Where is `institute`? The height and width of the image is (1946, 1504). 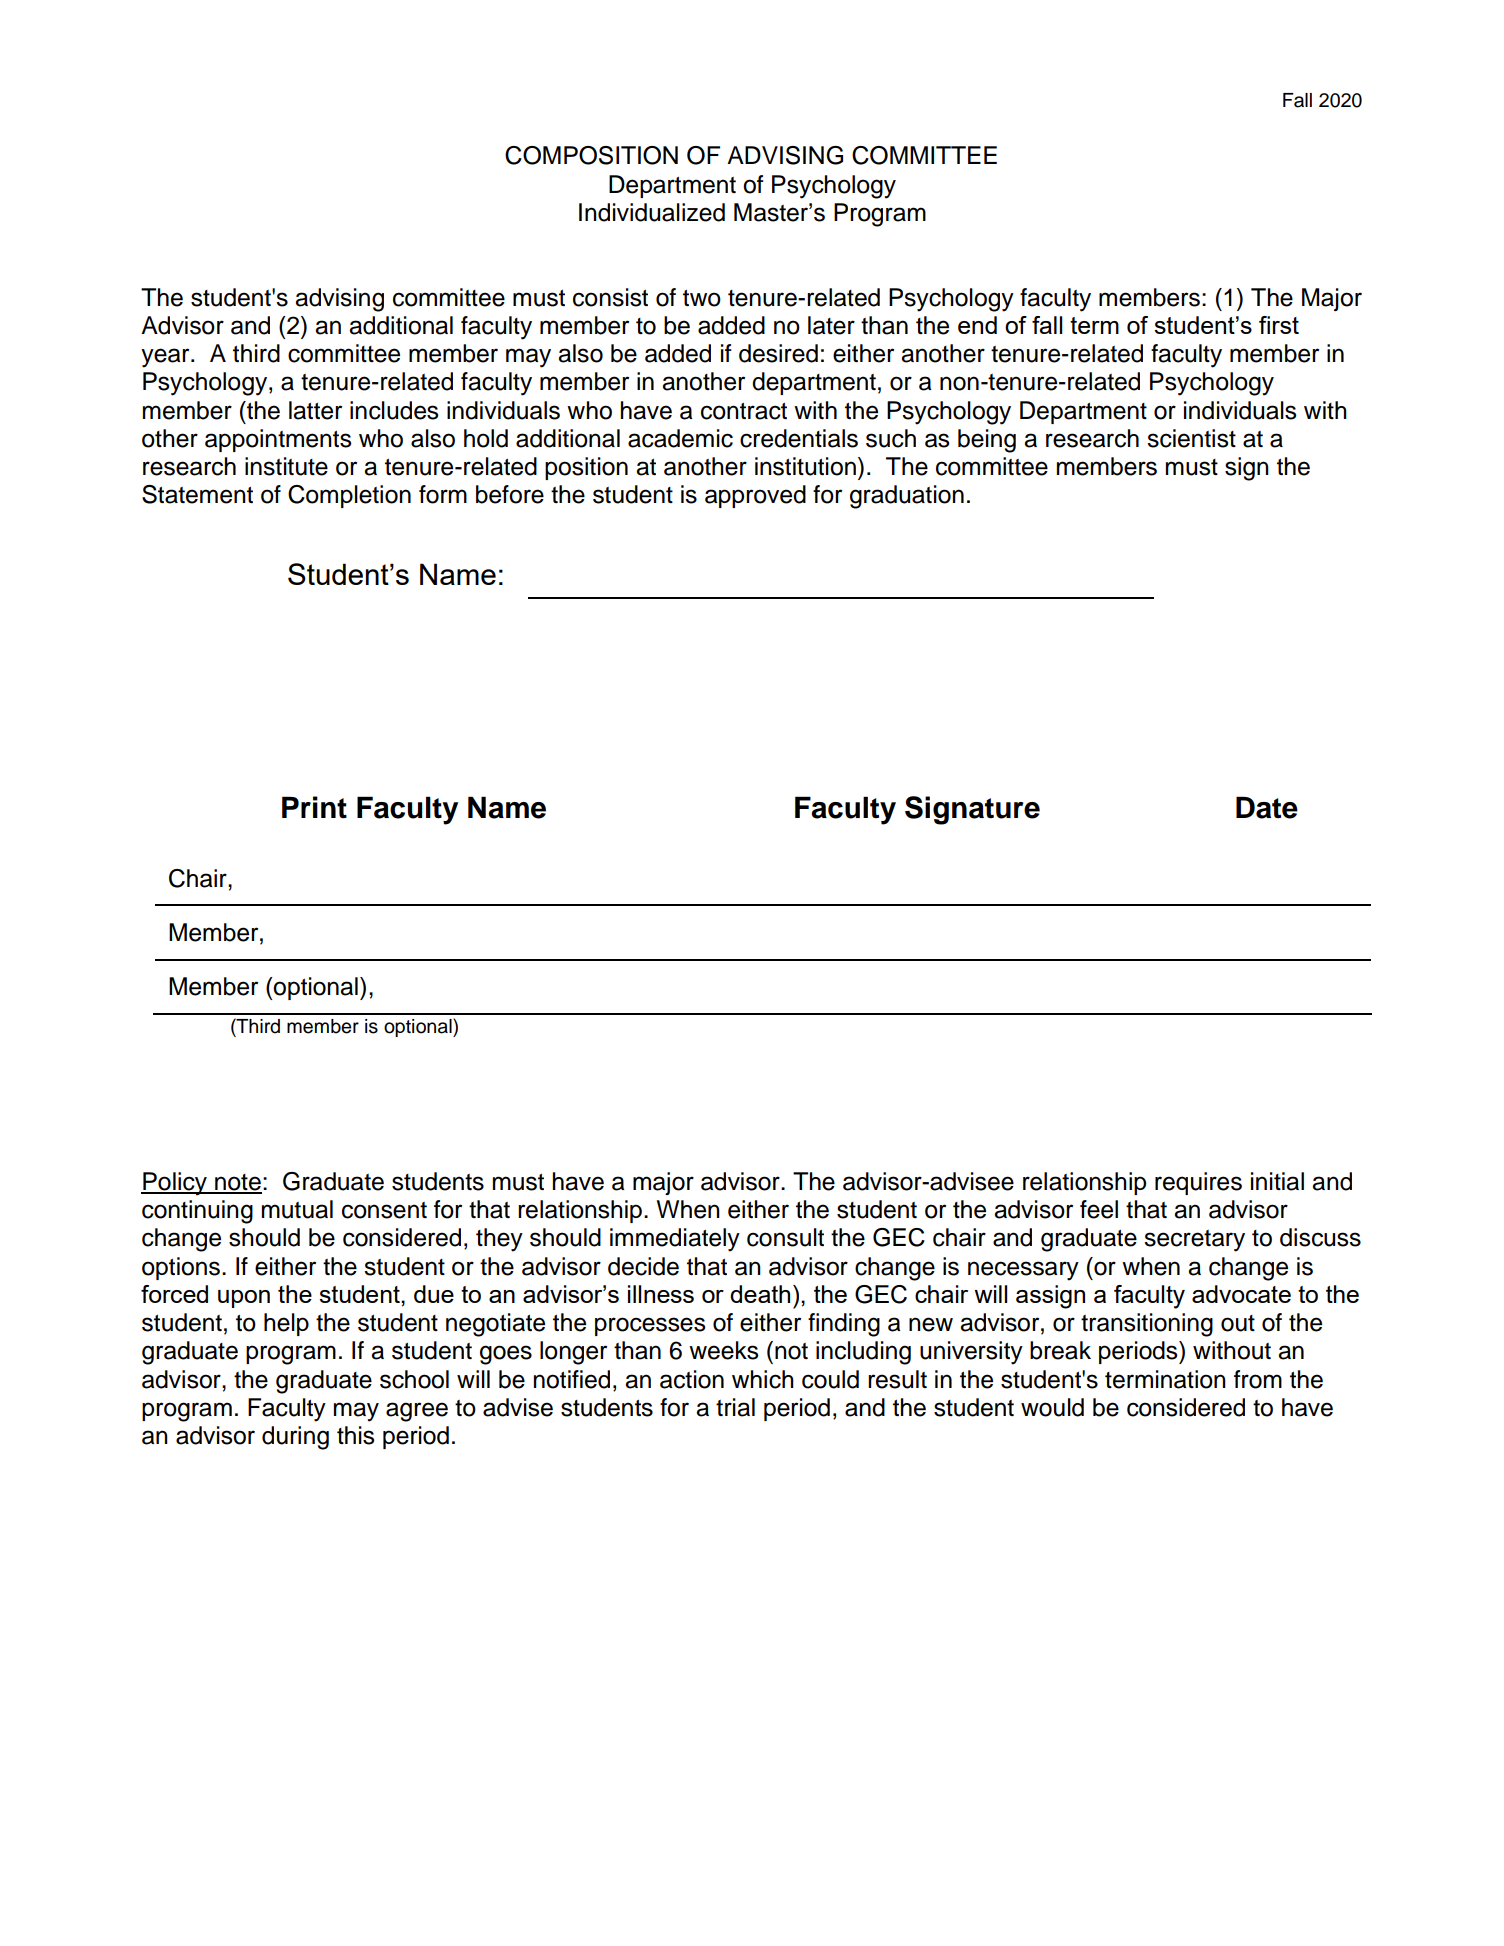 institute is located at coordinates (286, 466).
